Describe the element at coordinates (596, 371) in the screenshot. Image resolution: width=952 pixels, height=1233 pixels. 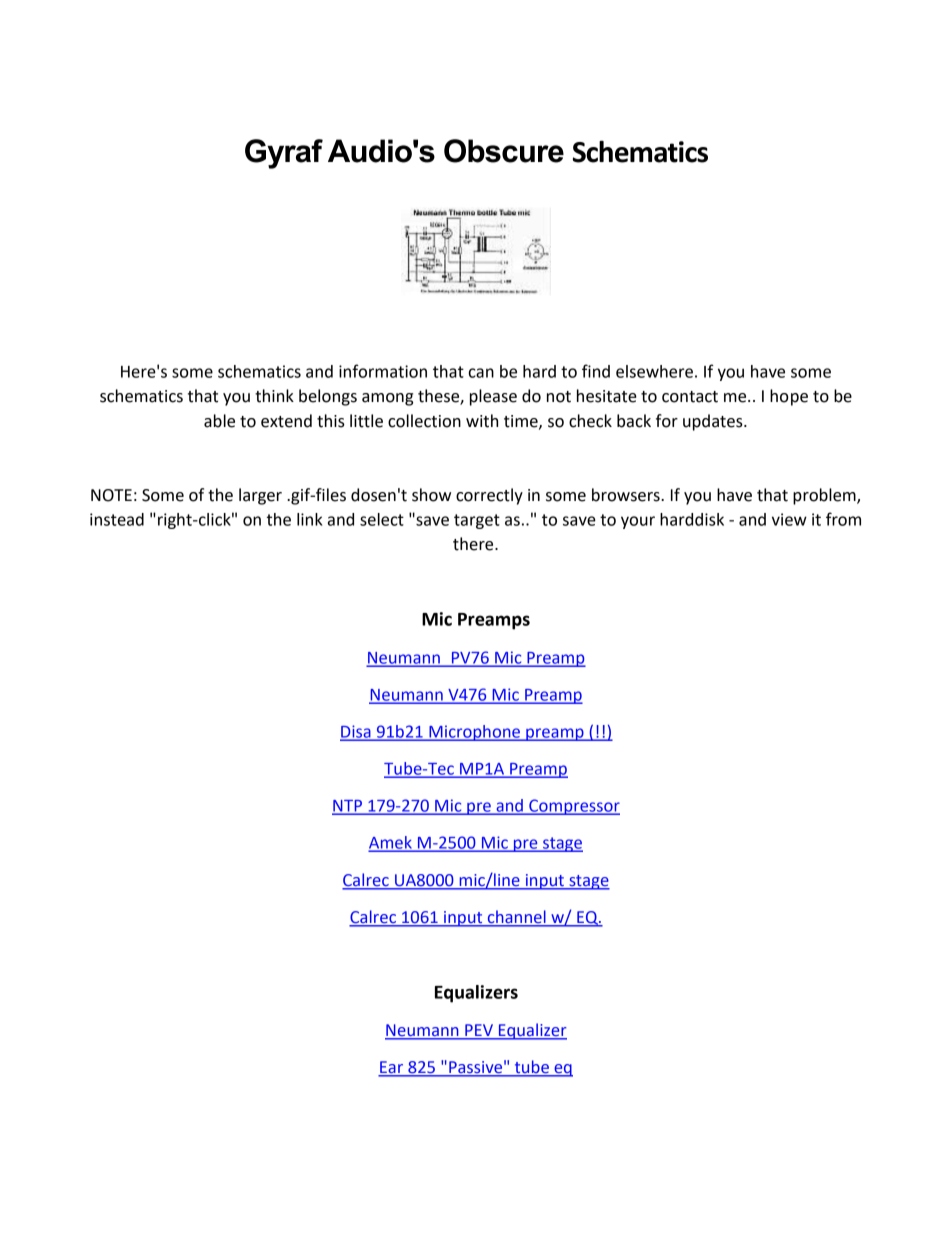
I see `find` at that location.
